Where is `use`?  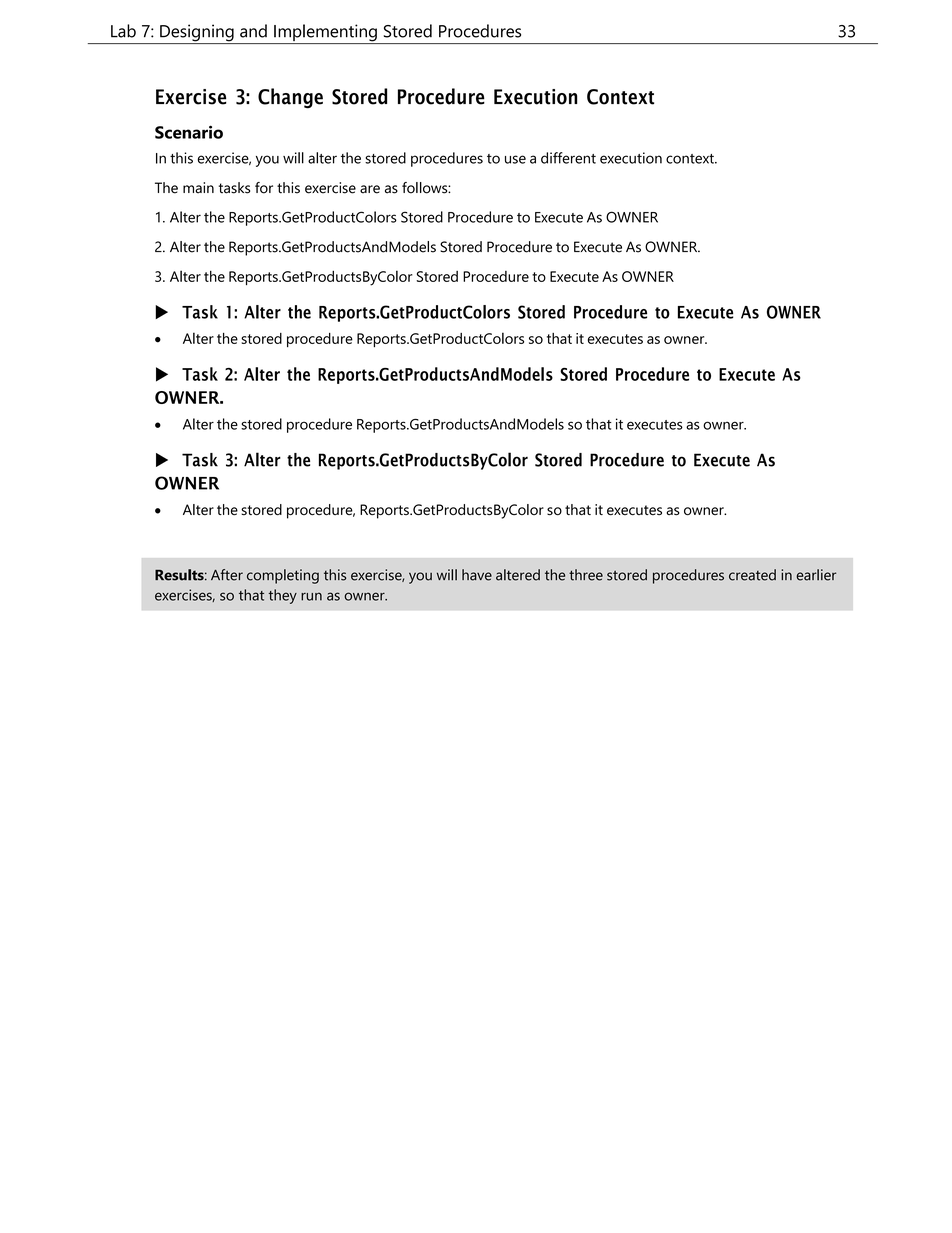
use is located at coordinates (515, 159).
